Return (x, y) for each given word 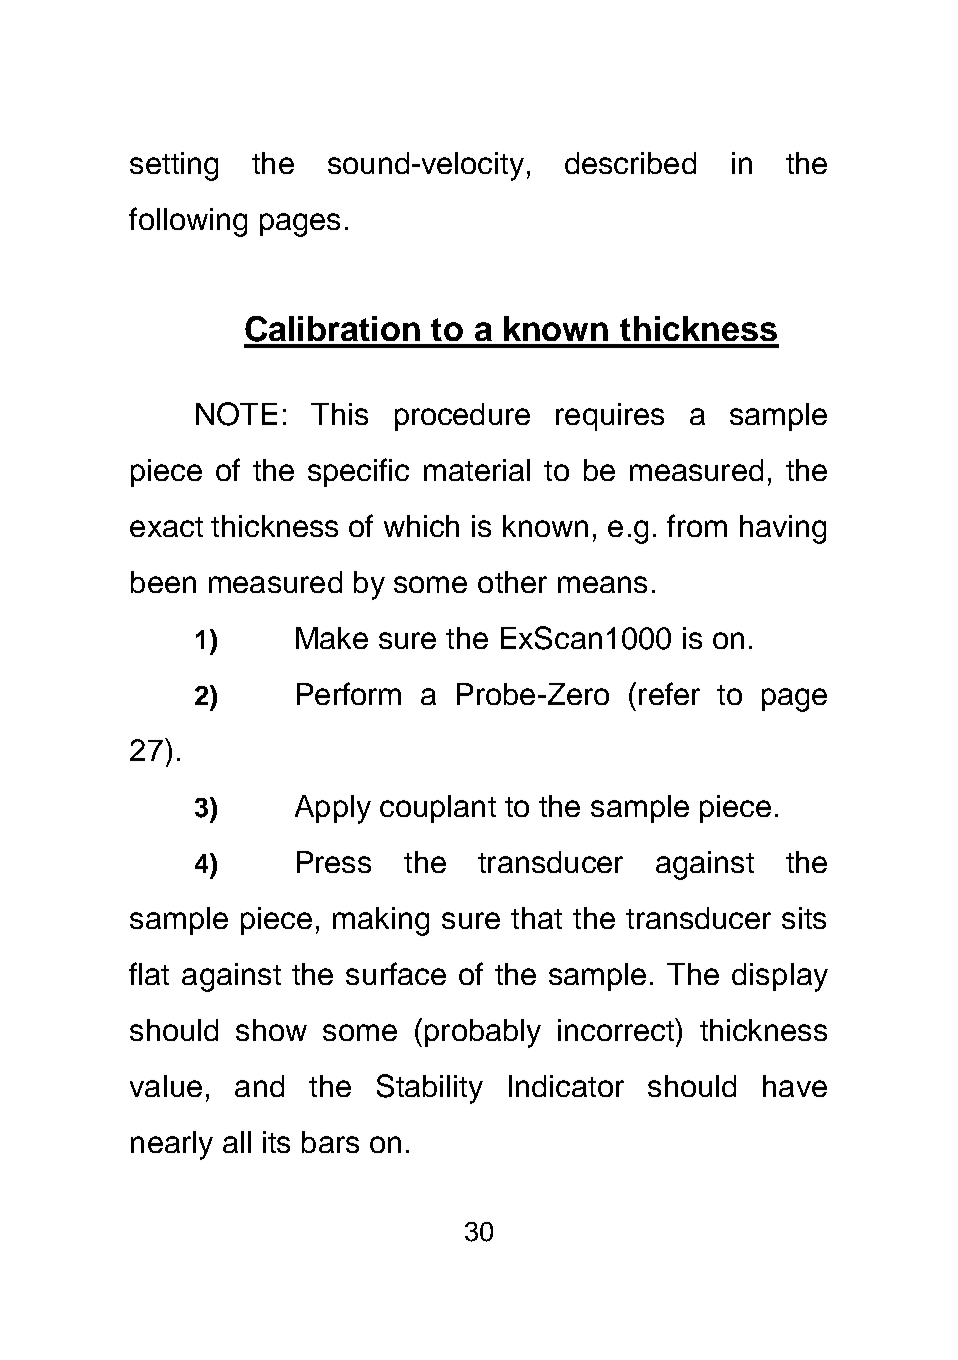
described (630, 163)
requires (610, 417)
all (237, 1142)
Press (334, 862)
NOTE (236, 414)
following (188, 222)
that (536, 918)
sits (804, 918)
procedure (462, 417)
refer (669, 693)
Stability (430, 1089)
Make (332, 638)
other (512, 582)
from (697, 525)
